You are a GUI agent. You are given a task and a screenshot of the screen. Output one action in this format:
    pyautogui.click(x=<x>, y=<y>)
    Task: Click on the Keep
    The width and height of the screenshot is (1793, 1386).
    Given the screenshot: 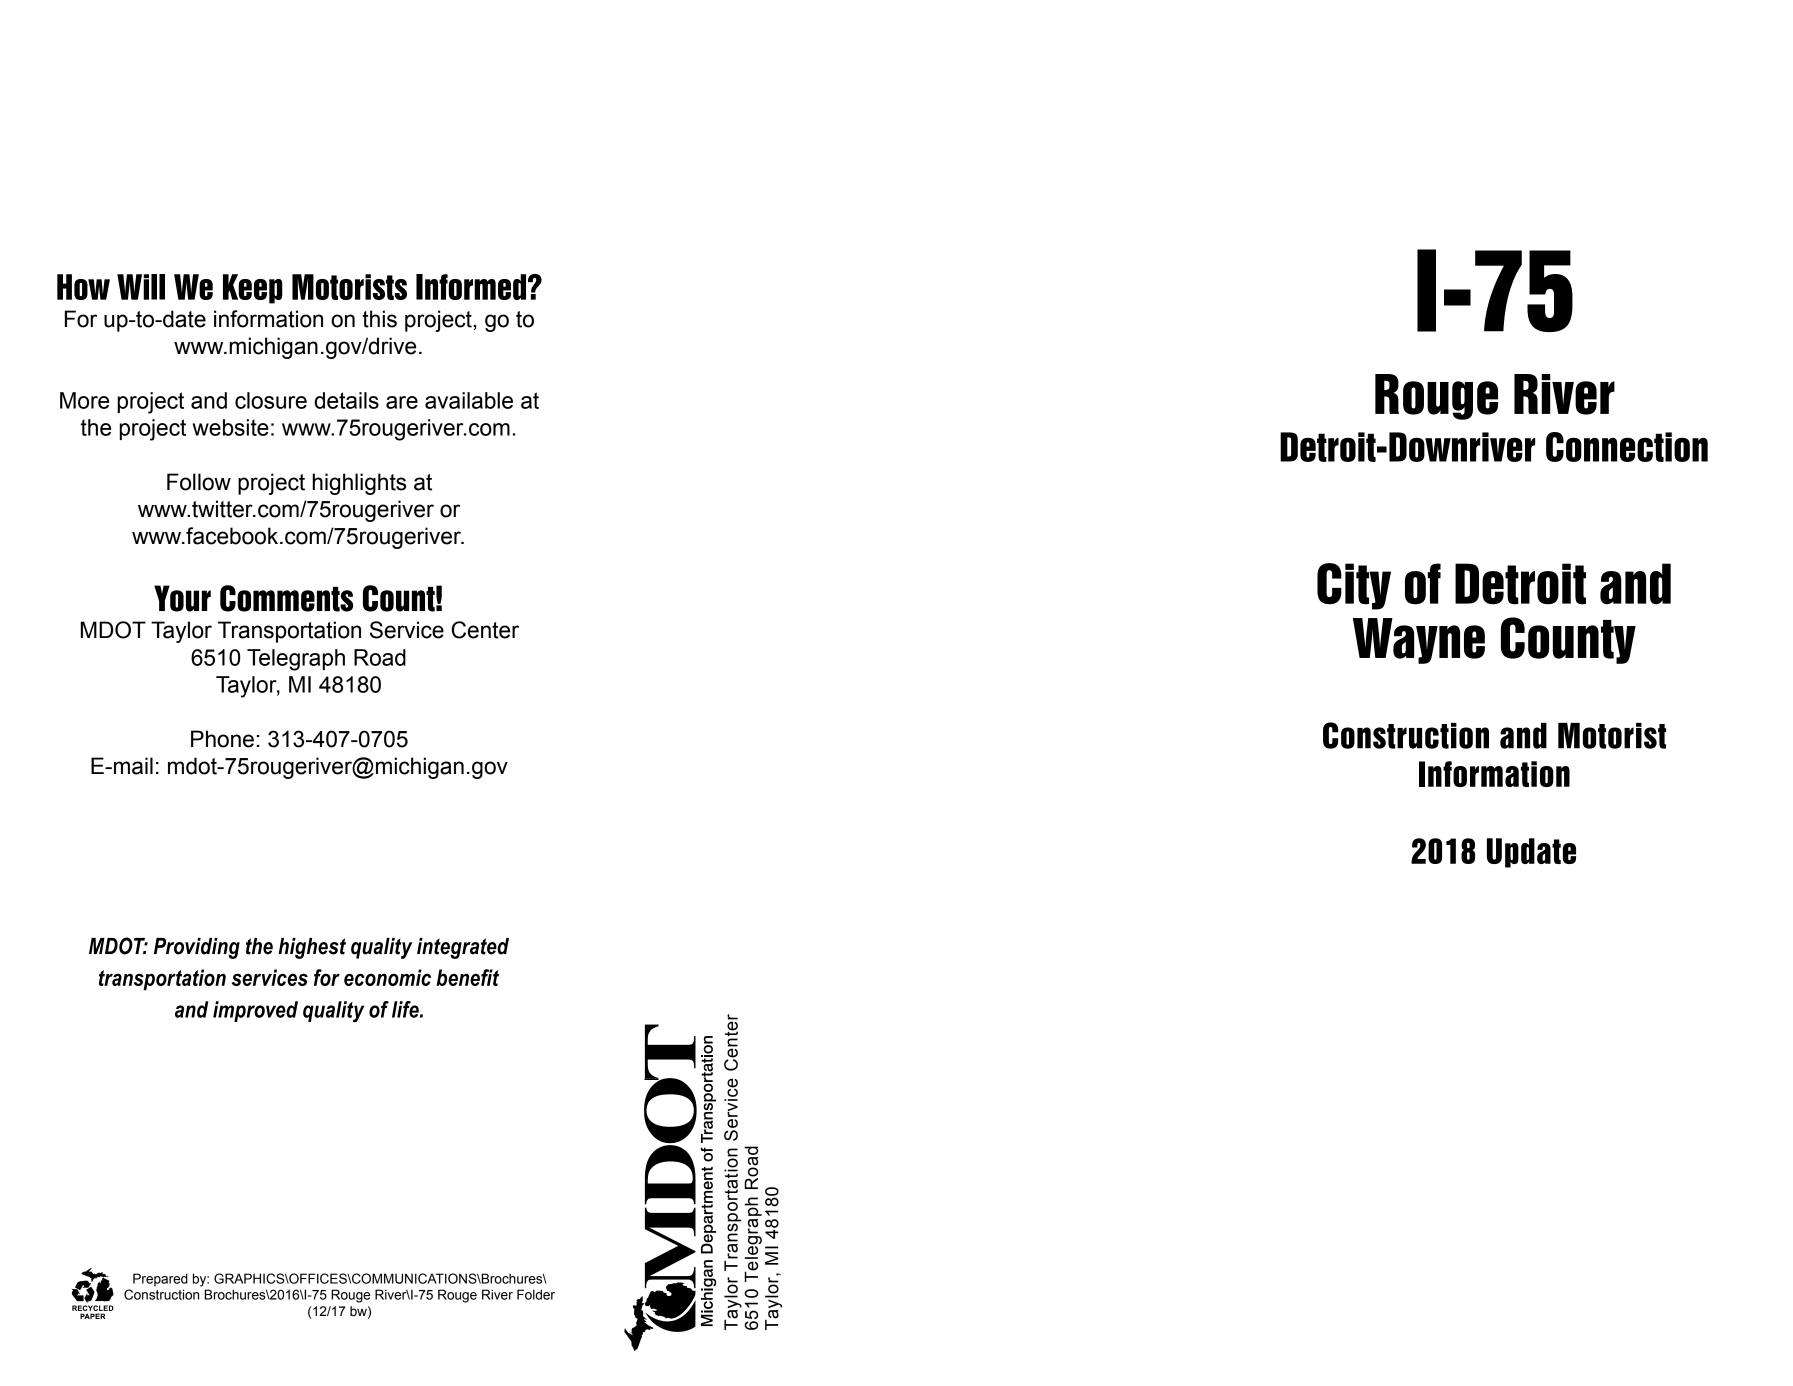 What is the action you would take?
    pyautogui.click(x=253, y=289)
